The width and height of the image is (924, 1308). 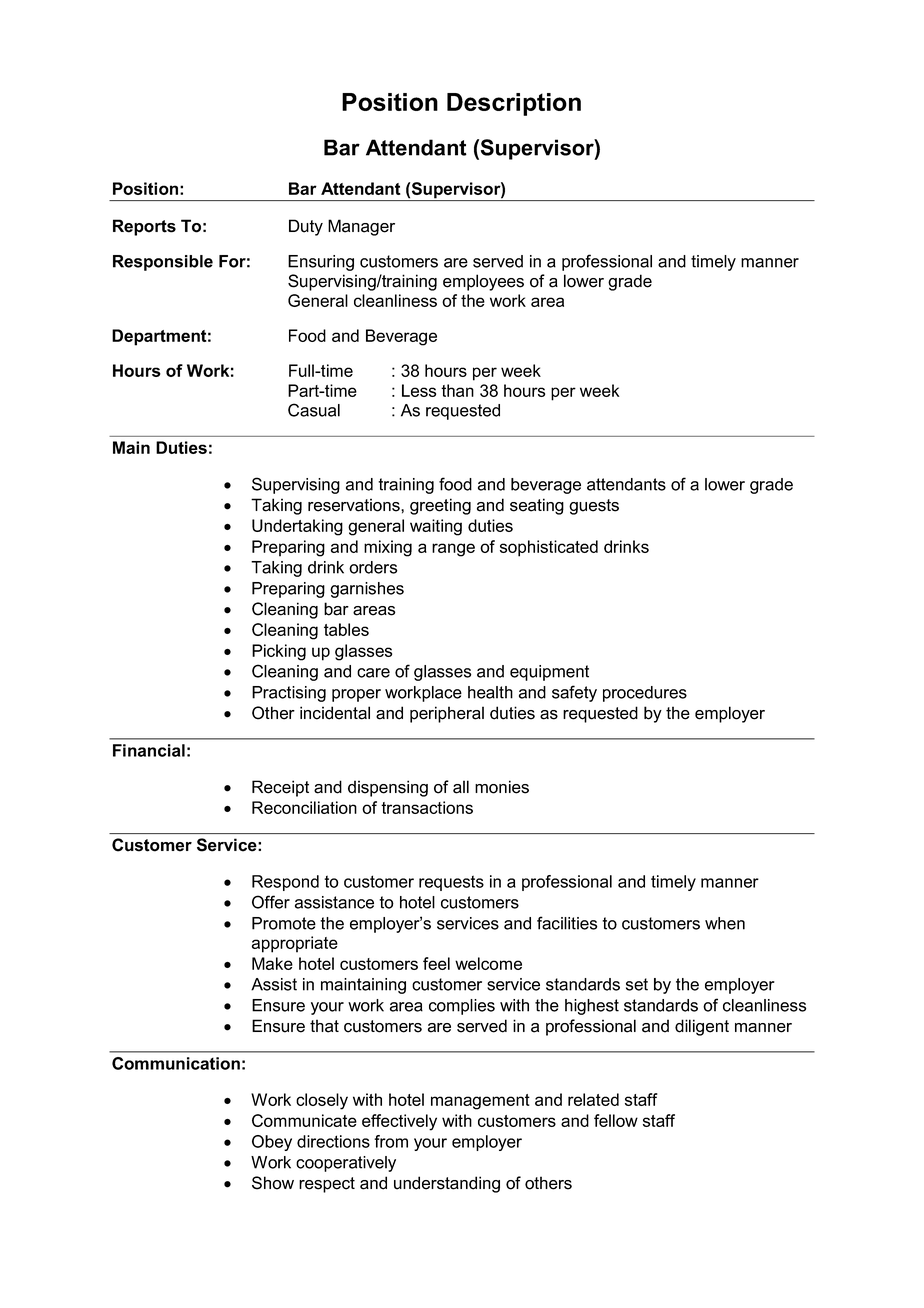 What do you see at coordinates (279, 652) in the image?
I see `Picking` at bounding box center [279, 652].
